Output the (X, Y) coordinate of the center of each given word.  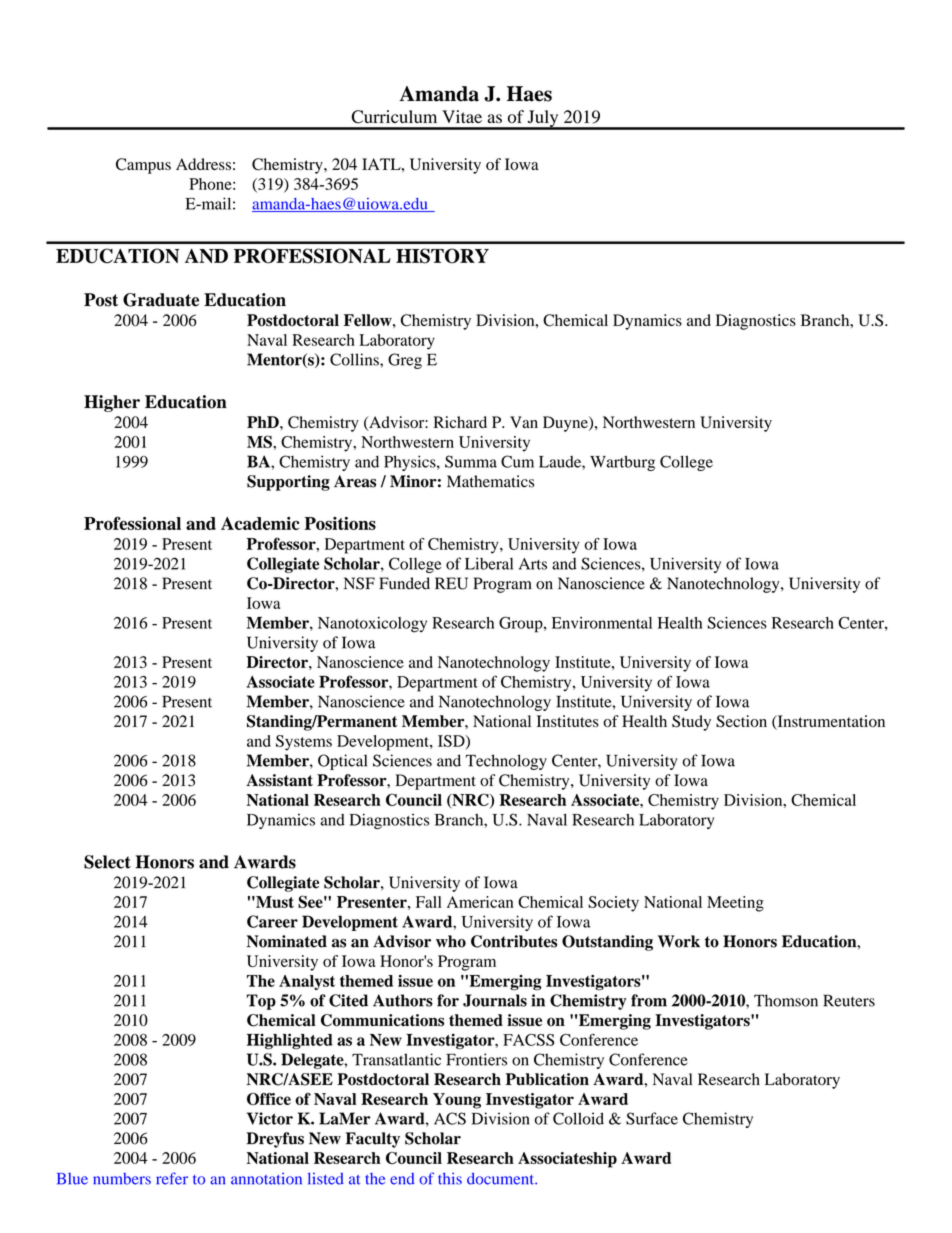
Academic (260, 523)
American (480, 902)
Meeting (735, 904)
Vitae (462, 116)
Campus (143, 166)
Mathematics (490, 481)
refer (172, 1178)
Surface (652, 1118)
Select (107, 862)
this (450, 1178)
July (543, 119)
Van (524, 422)
